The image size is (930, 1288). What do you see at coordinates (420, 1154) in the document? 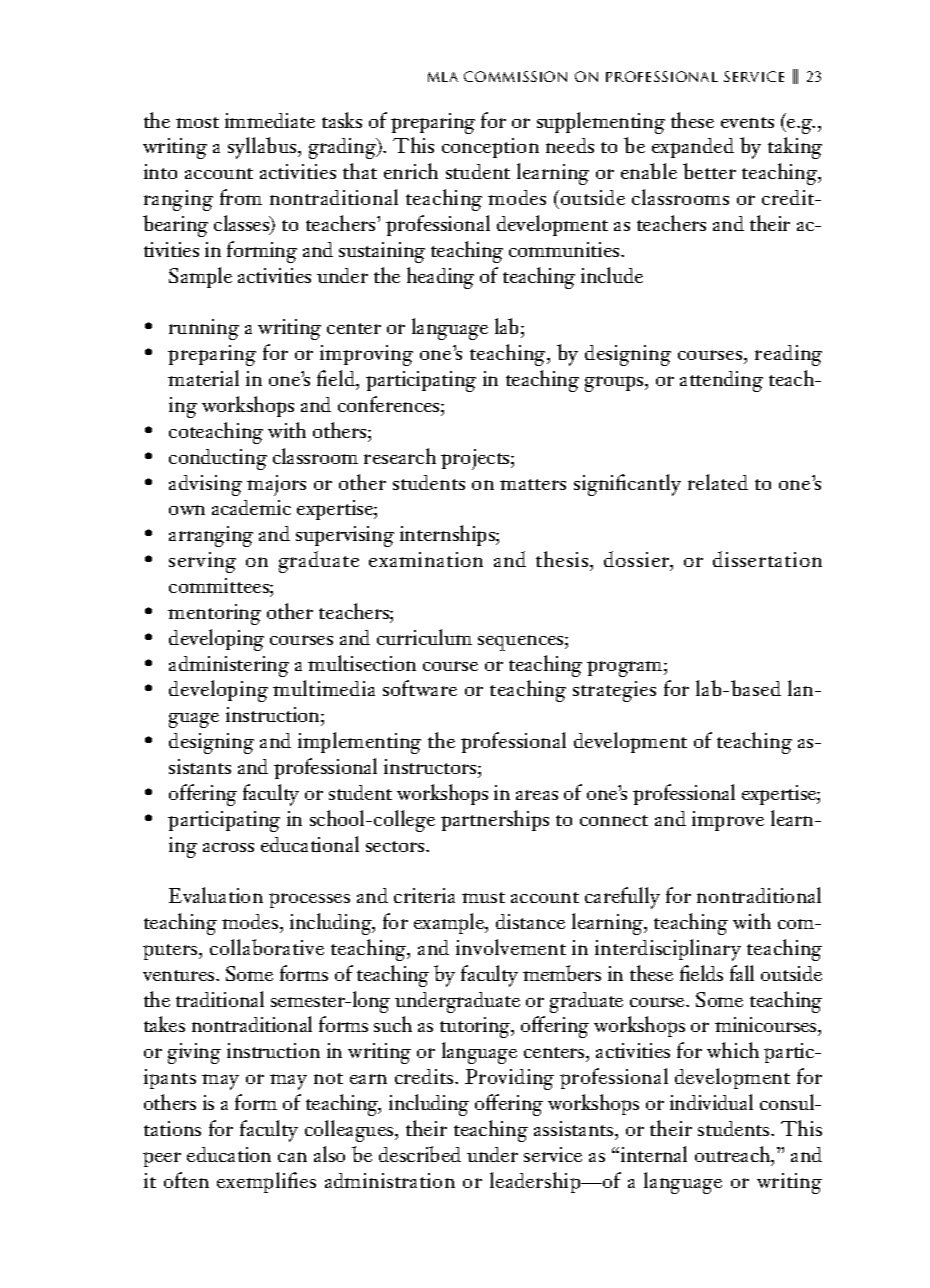
I see `described` at bounding box center [420, 1154].
